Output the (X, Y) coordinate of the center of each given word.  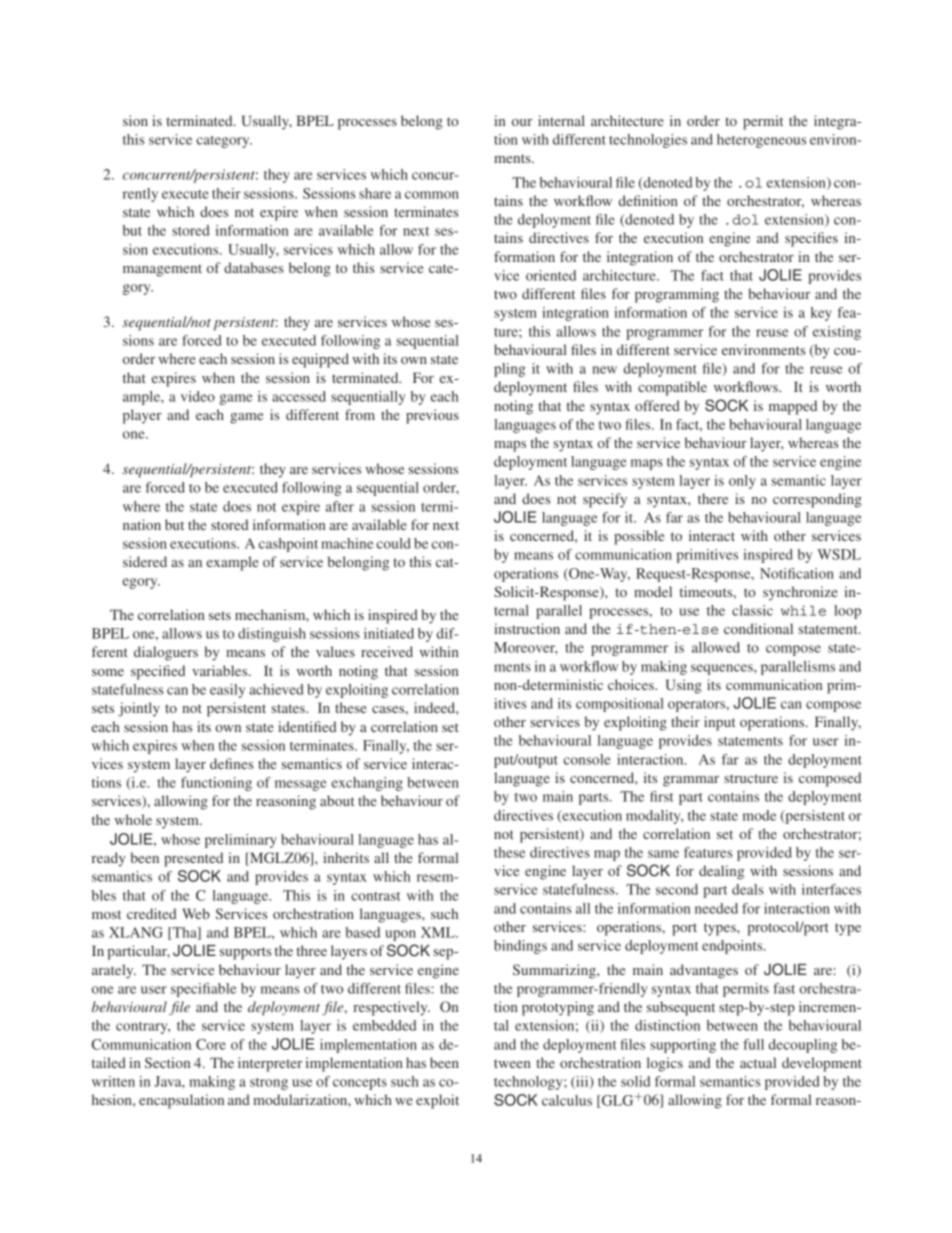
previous (432, 416)
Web (196, 913)
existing (837, 333)
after (340, 506)
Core (211, 1044)
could (394, 543)
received (387, 651)
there (713, 498)
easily (227, 691)
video (198, 396)
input (719, 723)
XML (439, 932)
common (432, 195)
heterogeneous (762, 141)
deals (748, 889)
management (162, 270)
